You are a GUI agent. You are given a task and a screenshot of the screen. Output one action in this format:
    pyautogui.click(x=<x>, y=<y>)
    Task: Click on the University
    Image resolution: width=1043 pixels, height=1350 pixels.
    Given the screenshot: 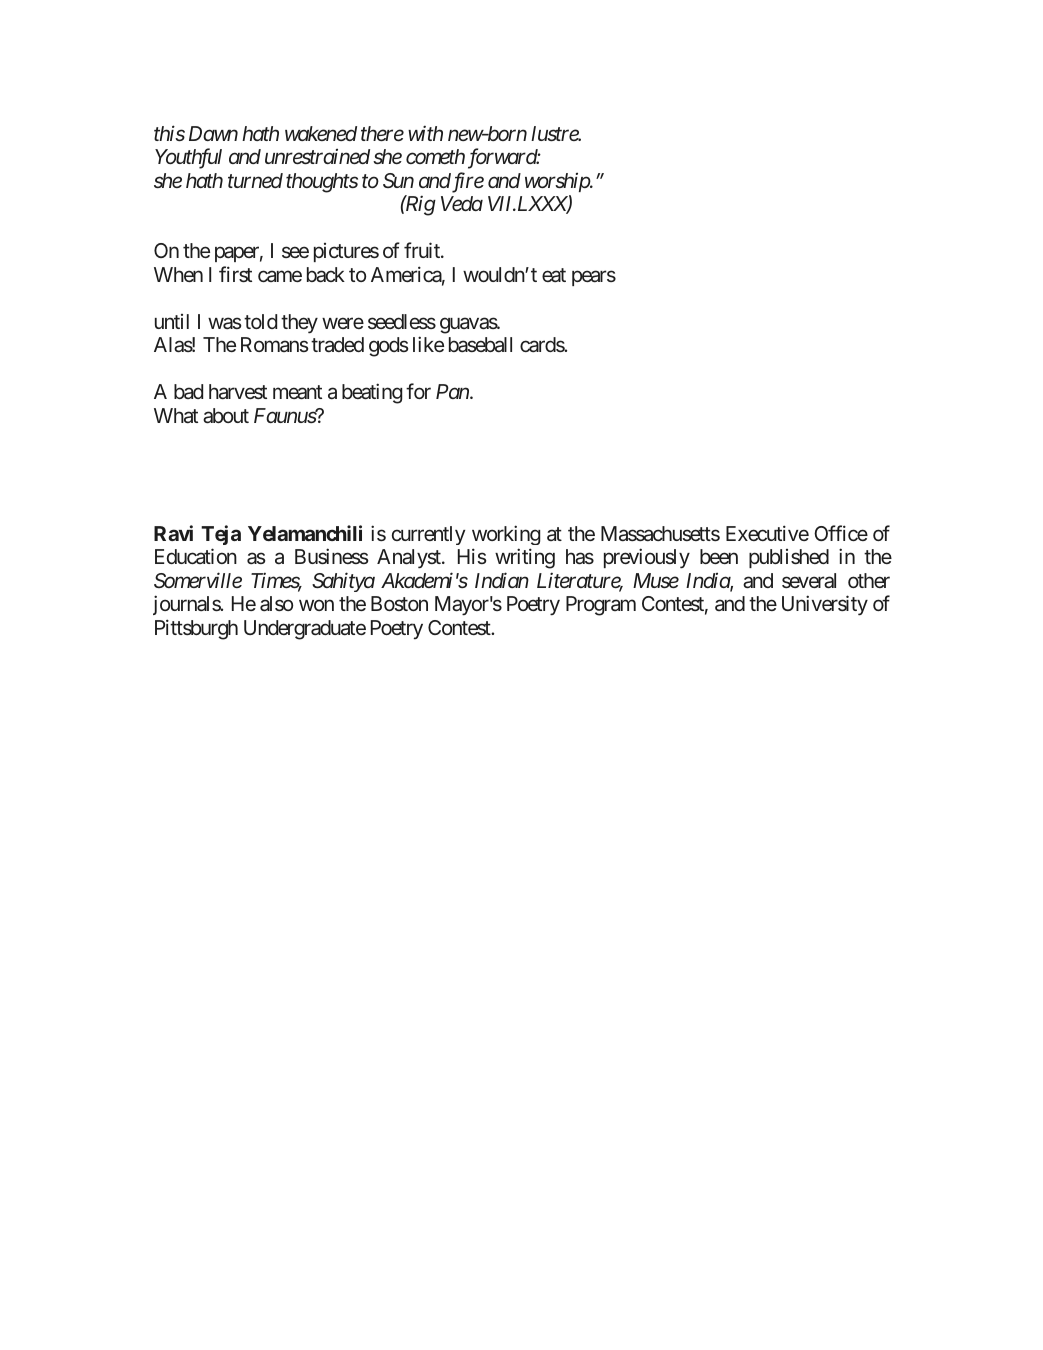 What is the action you would take?
    pyautogui.click(x=825, y=605)
